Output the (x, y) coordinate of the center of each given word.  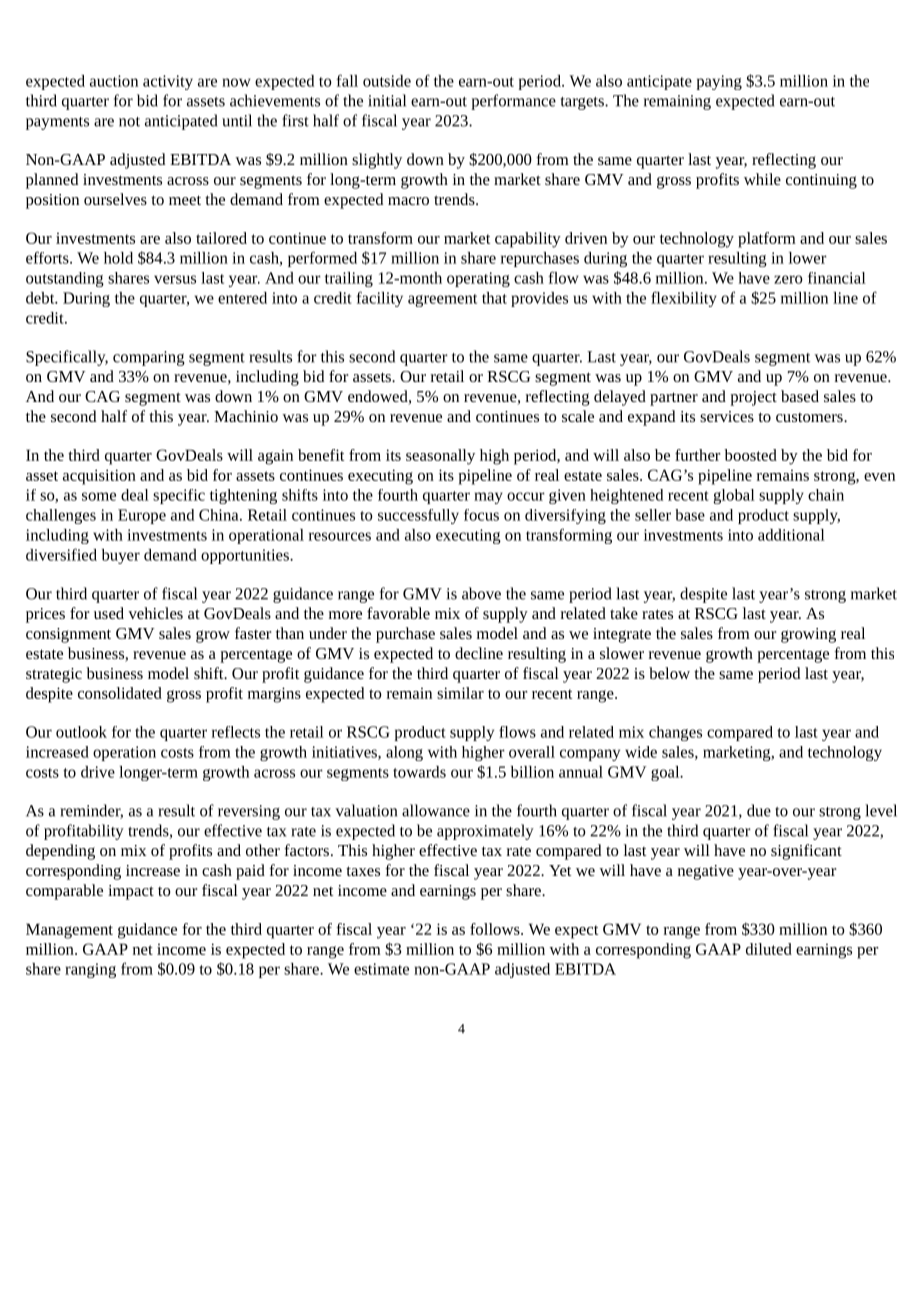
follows (496, 929)
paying (719, 82)
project (753, 398)
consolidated (120, 693)
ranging (90, 970)
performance (513, 102)
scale (578, 416)
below (669, 673)
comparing (149, 358)
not (129, 122)
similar (460, 693)
